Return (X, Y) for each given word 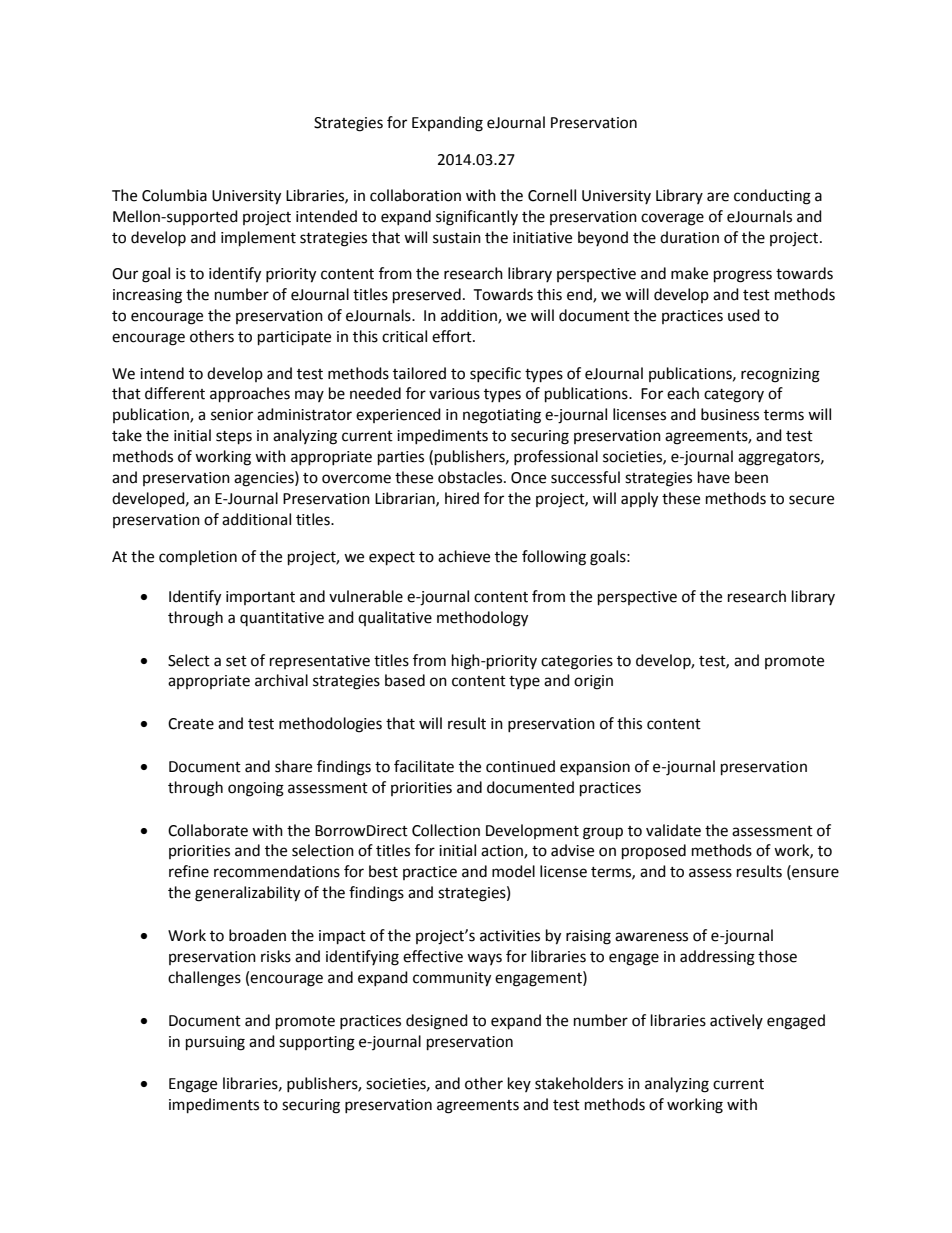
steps (234, 438)
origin (593, 682)
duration (689, 237)
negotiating (502, 416)
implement (258, 239)
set (236, 661)
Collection (446, 830)
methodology (482, 619)
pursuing (215, 1043)
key (519, 1084)
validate (673, 830)
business (730, 414)
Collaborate (208, 830)
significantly (477, 218)
